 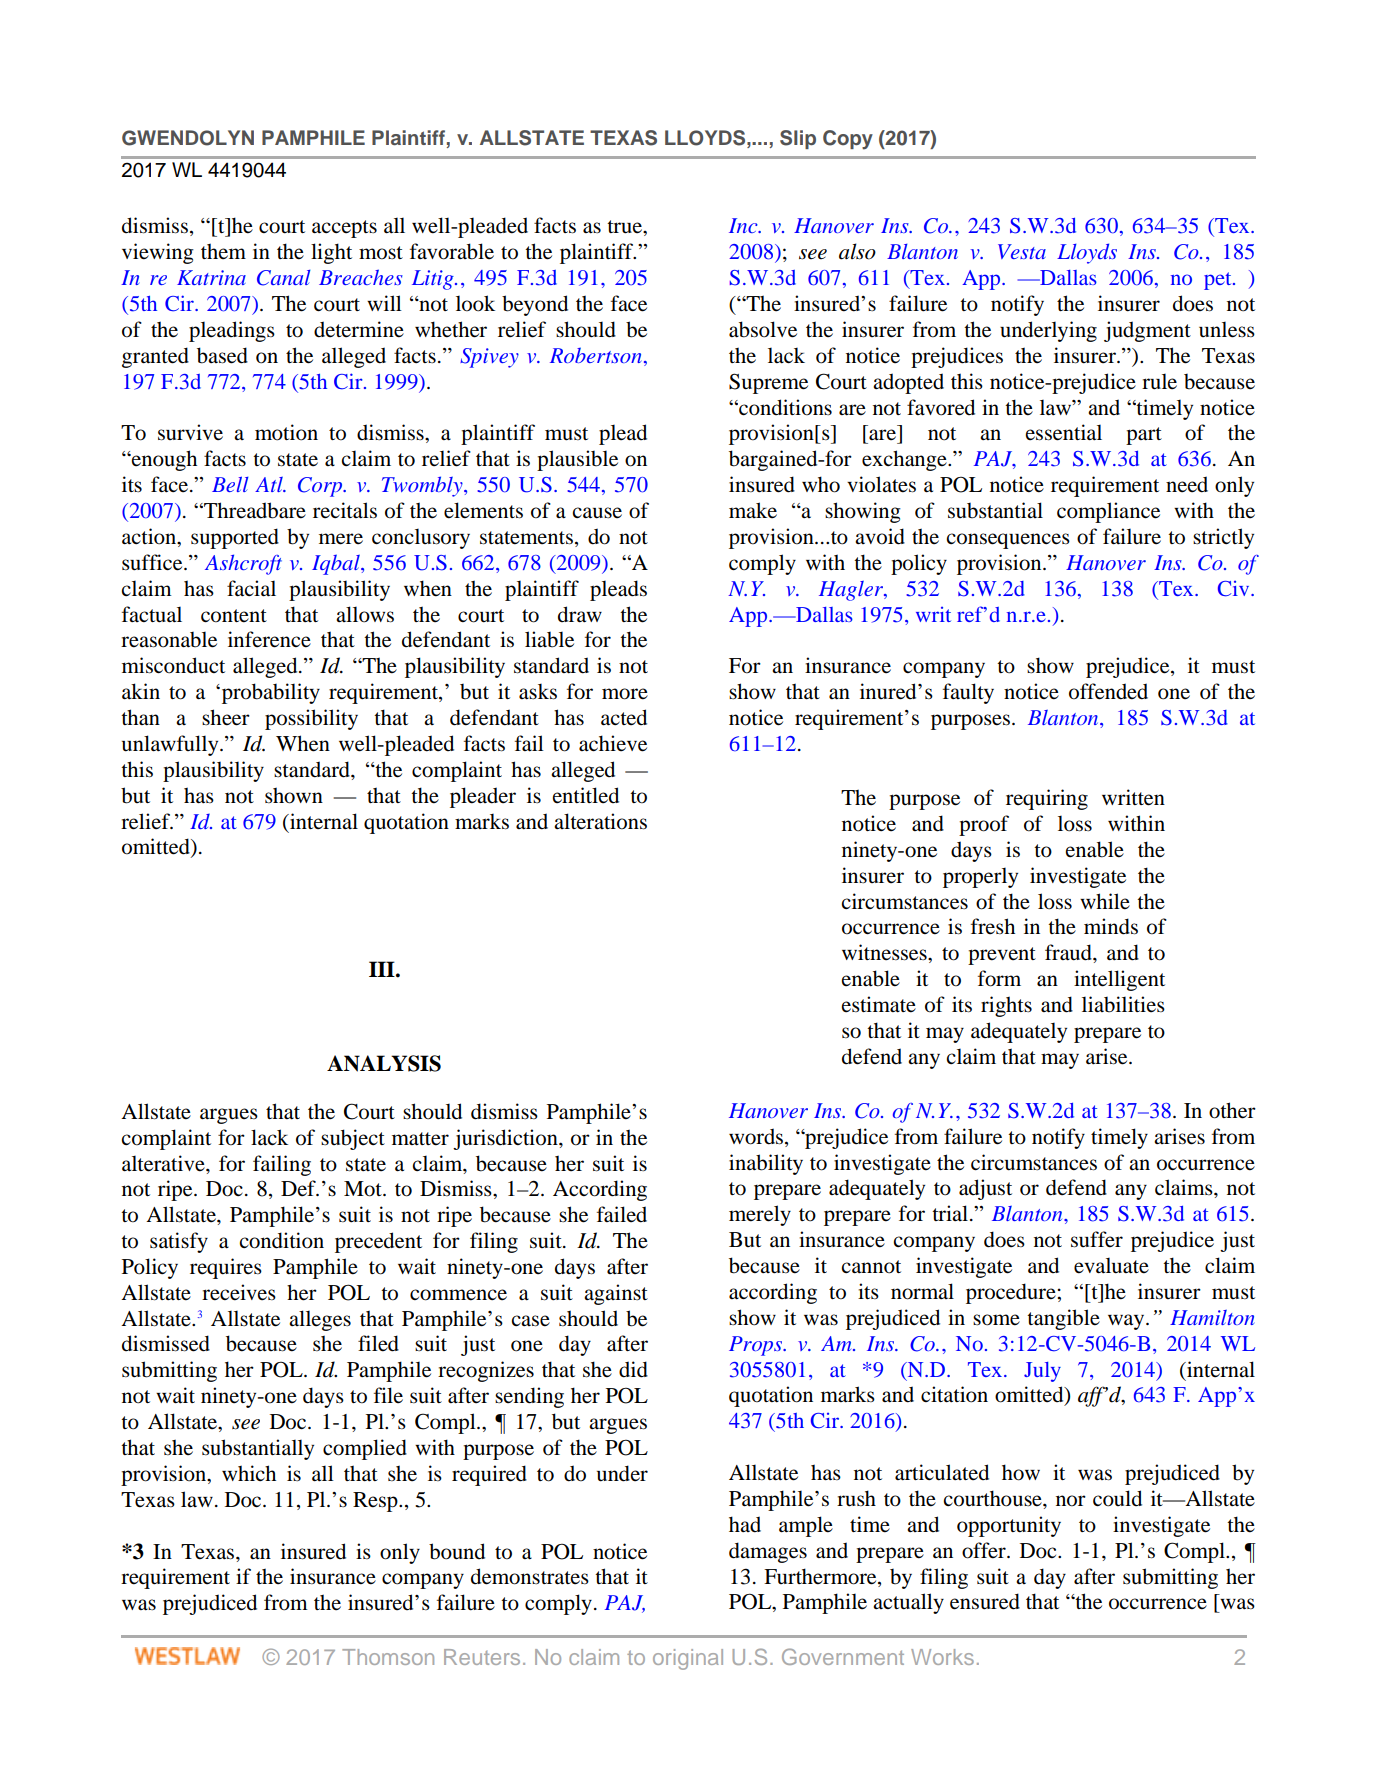 What do you see at coordinates (616, 1294) in the screenshot?
I see `against` at bounding box center [616, 1294].
